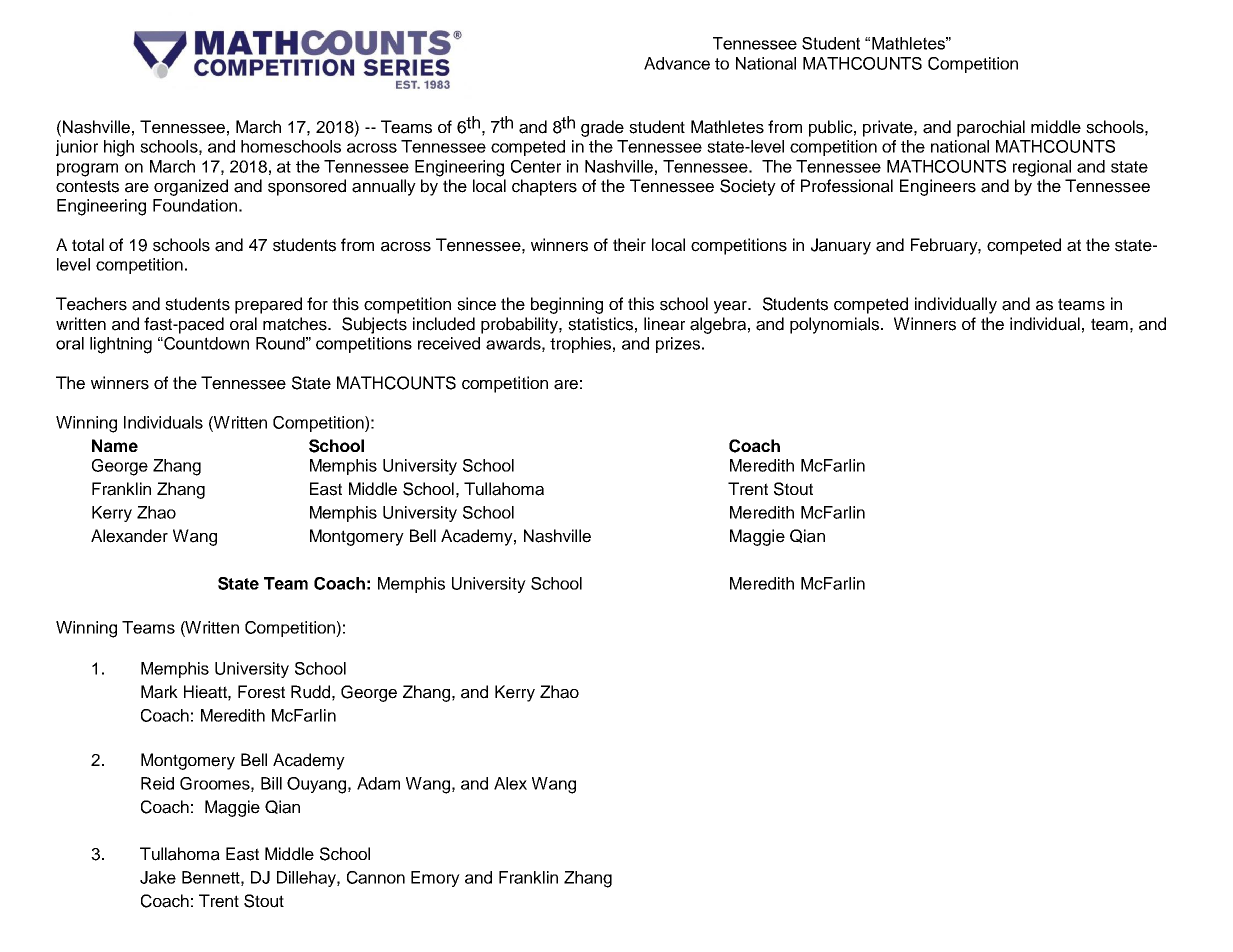  Describe the element at coordinates (159, 692) in the page. I see `Mark` at that location.
